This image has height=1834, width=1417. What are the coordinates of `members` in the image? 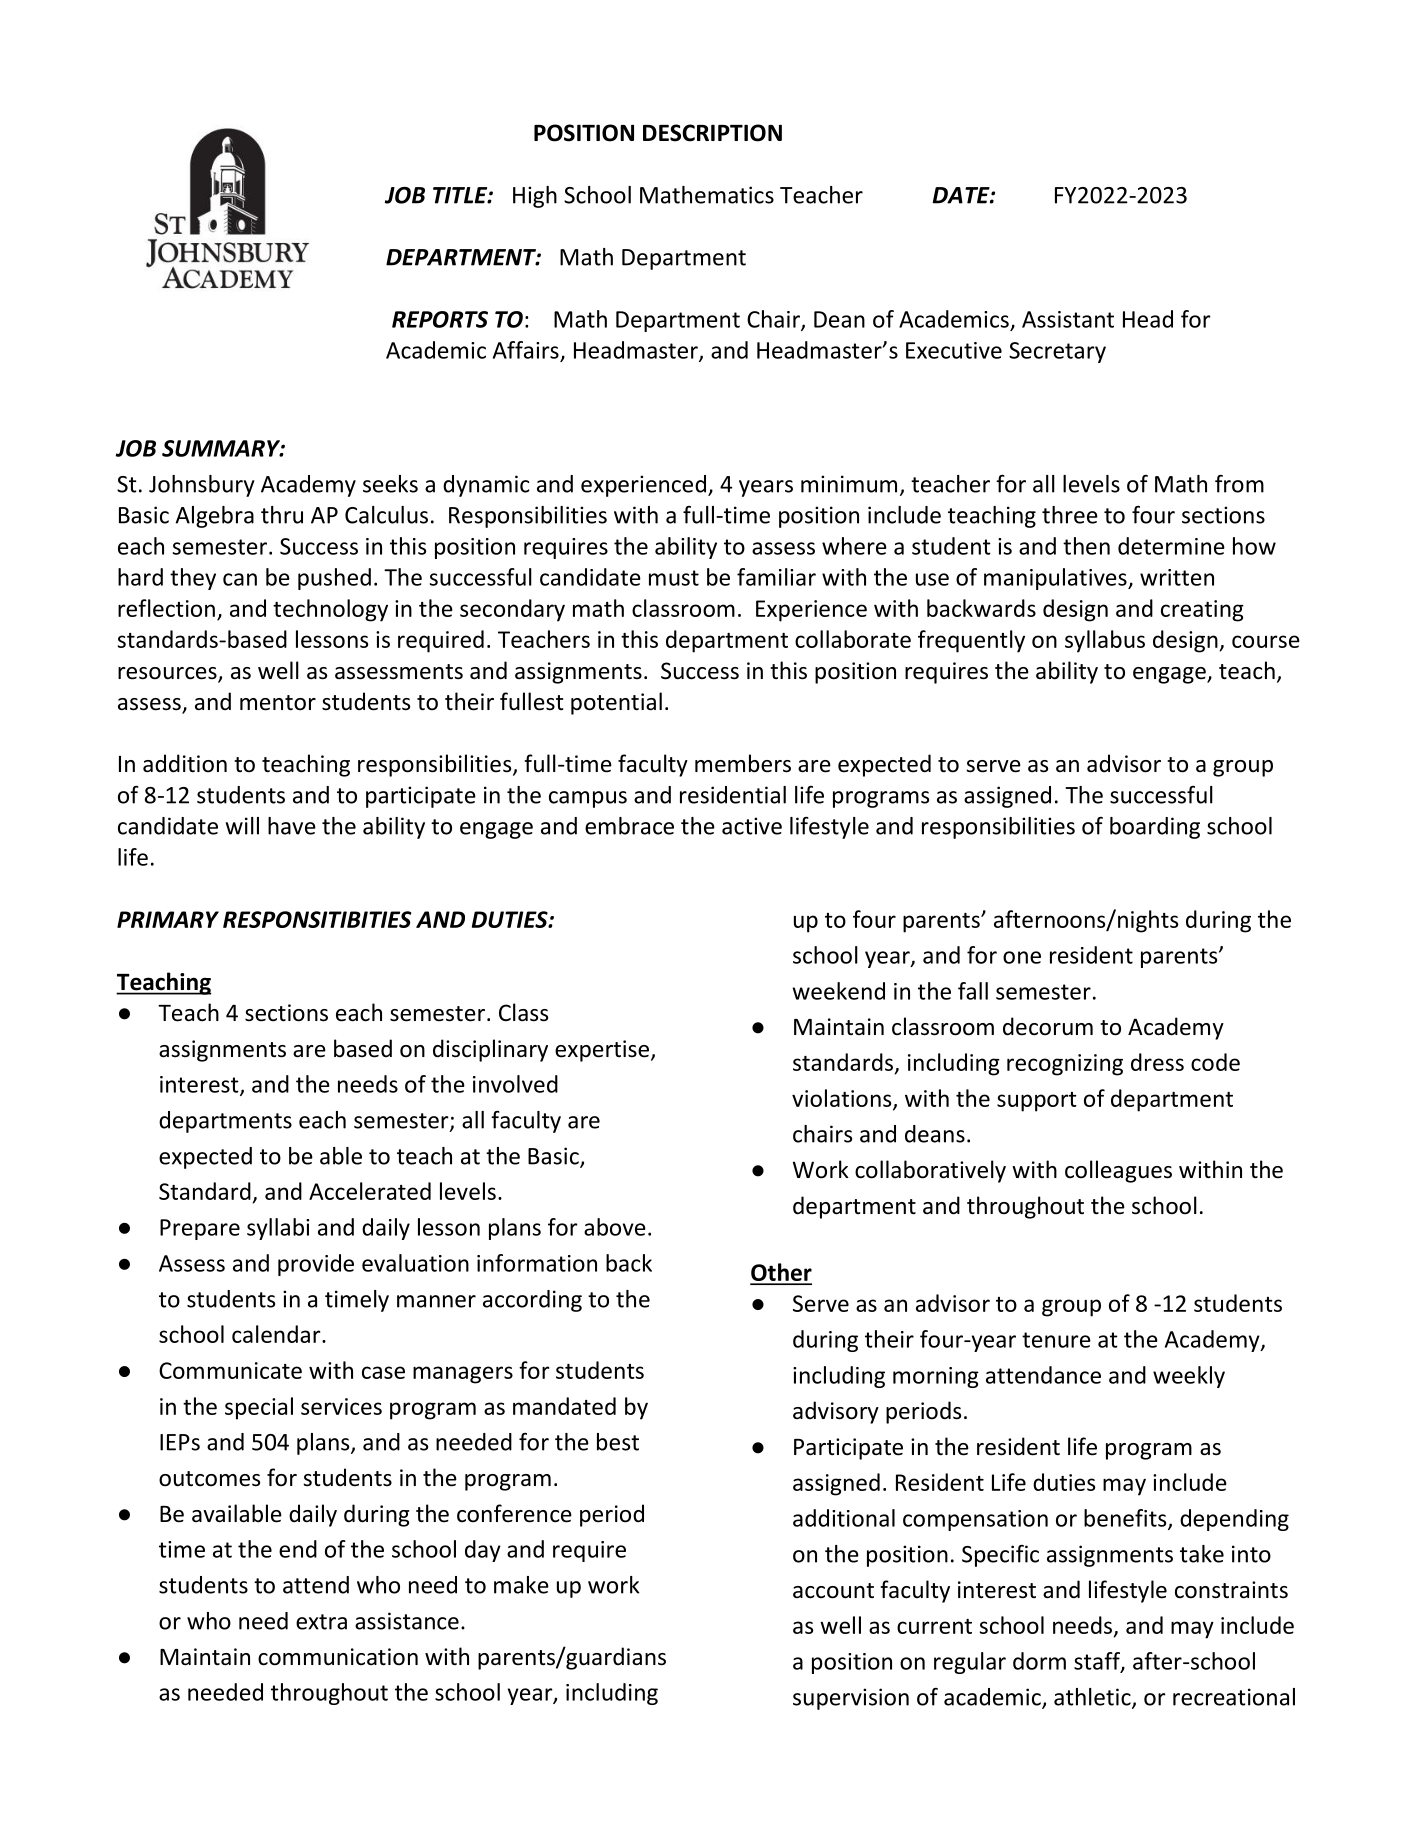 It's located at (743, 763).
